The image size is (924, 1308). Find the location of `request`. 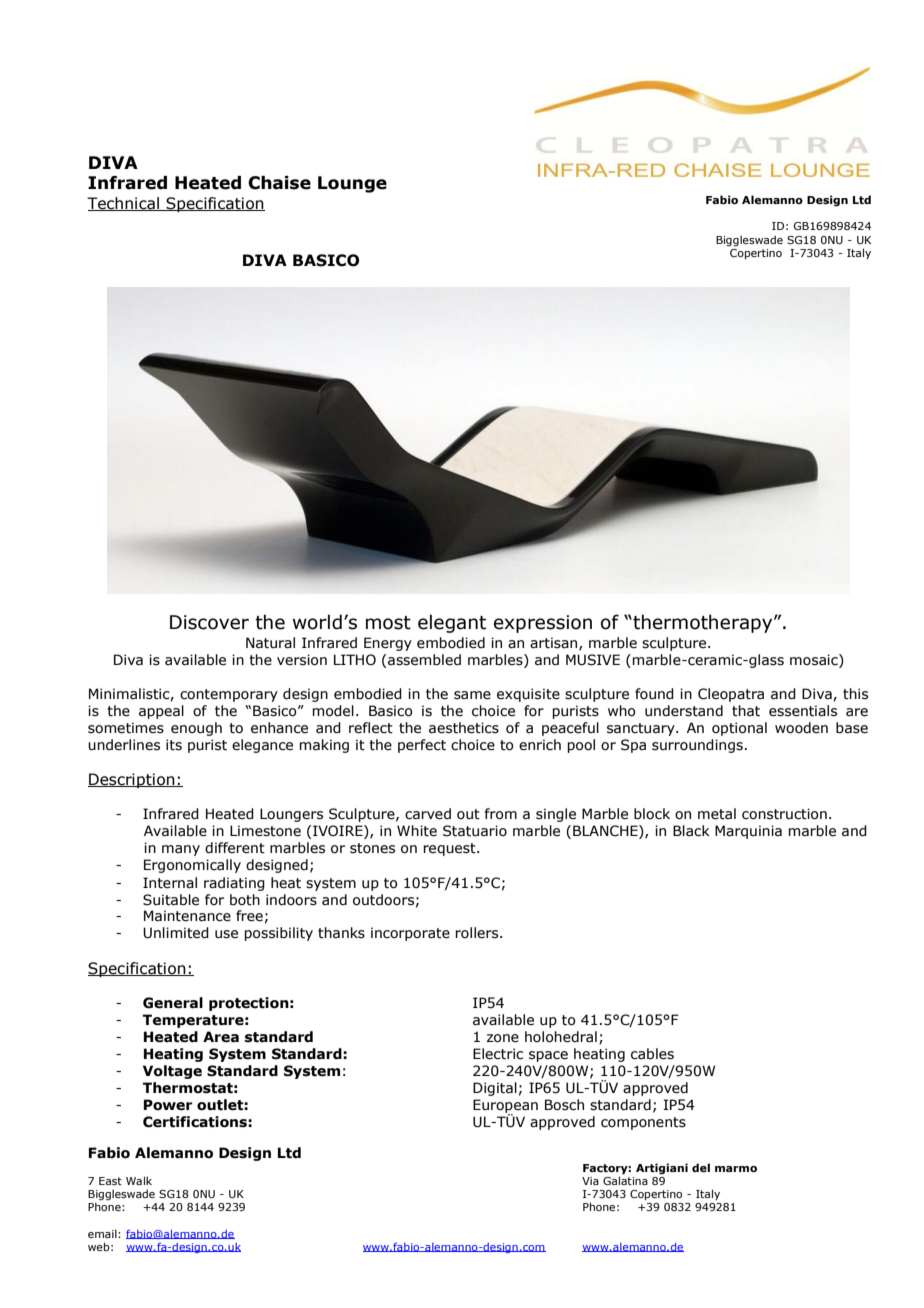

request is located at coordinates (450, 849).
